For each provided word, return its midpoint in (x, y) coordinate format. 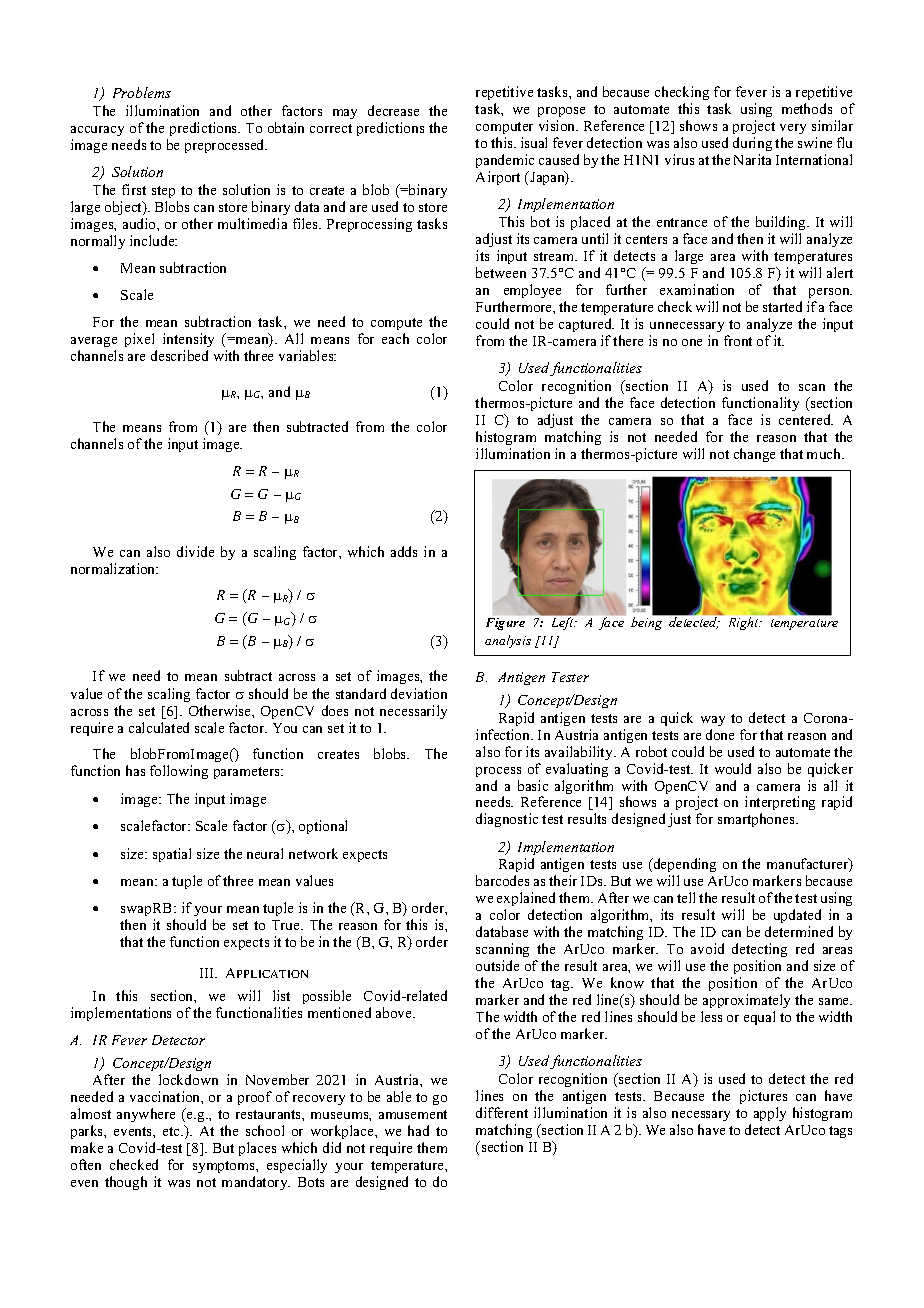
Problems (142, 92)
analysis (508, 641)
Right (745, 623)
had (418, 1130)
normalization (114, 568)
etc (172, 1131)
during (752, 144)
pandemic (505, 161)
